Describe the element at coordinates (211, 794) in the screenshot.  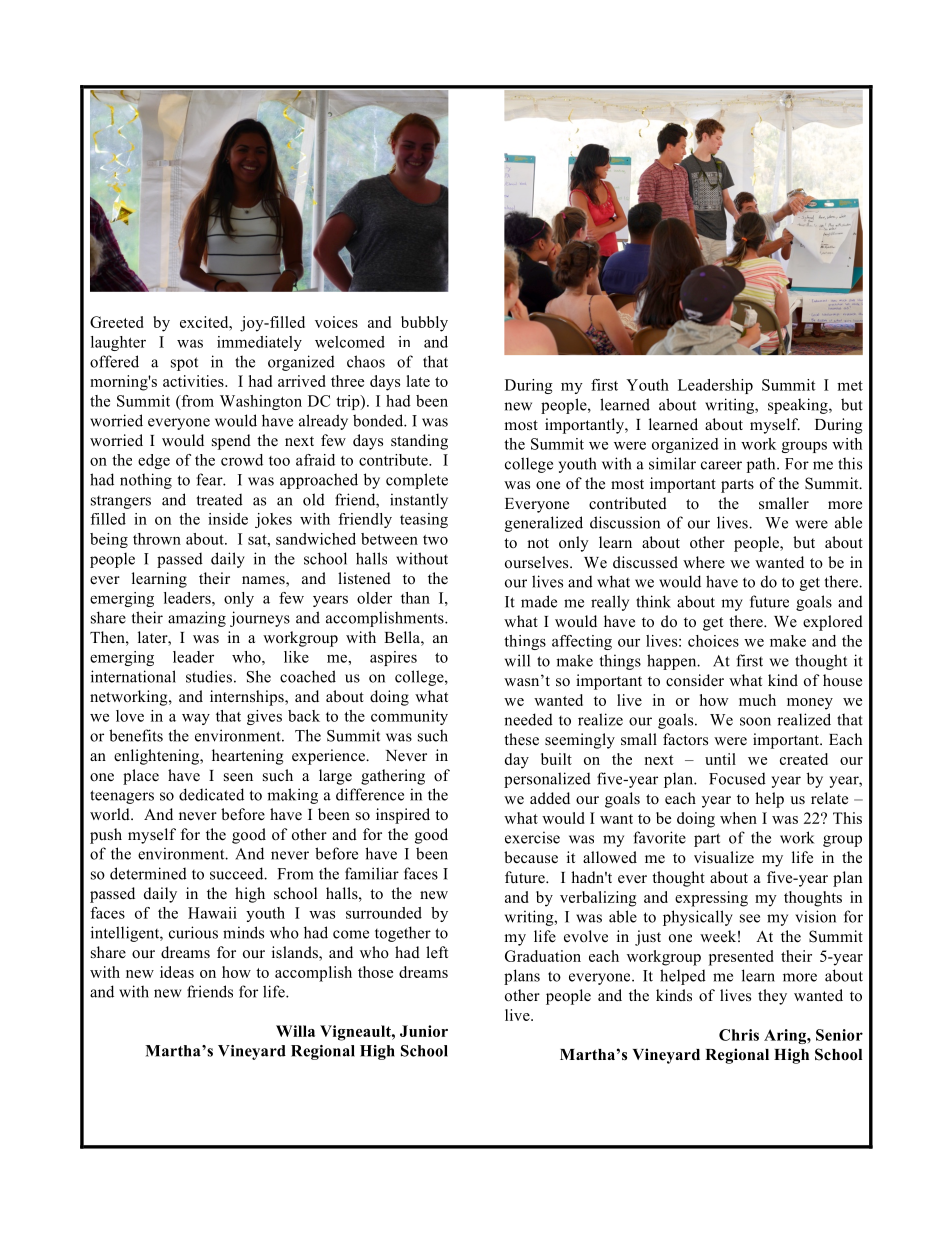
I see `dedicated` at that location.
